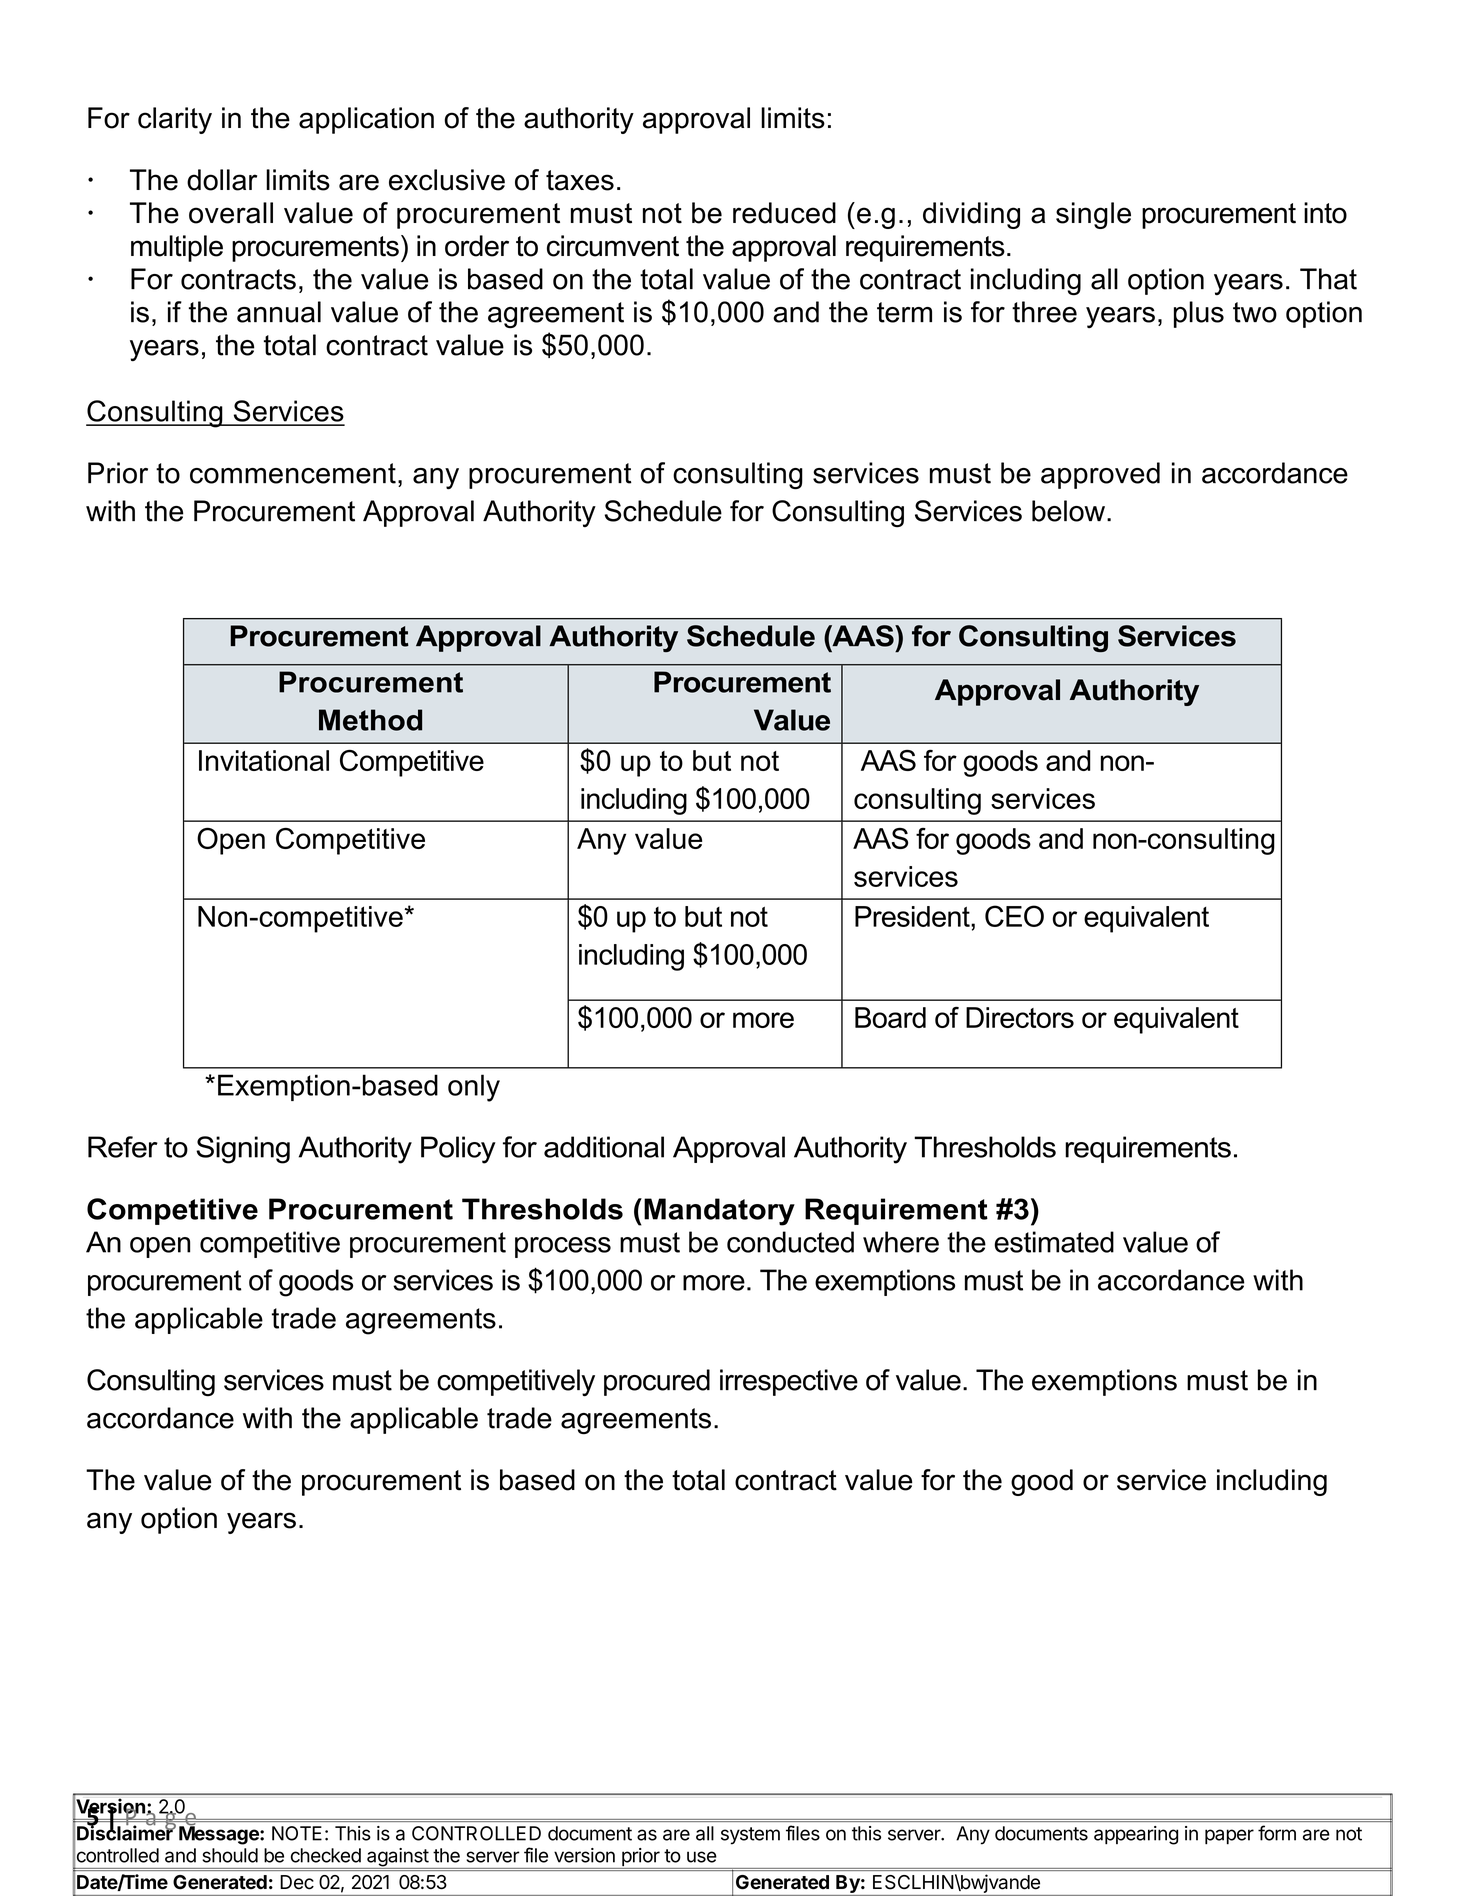 The height and width of the document is (1896, 1465). What do you see at coordinates (784, 213) in the document?
I see `reduced` at bounding box center [784, 213].
